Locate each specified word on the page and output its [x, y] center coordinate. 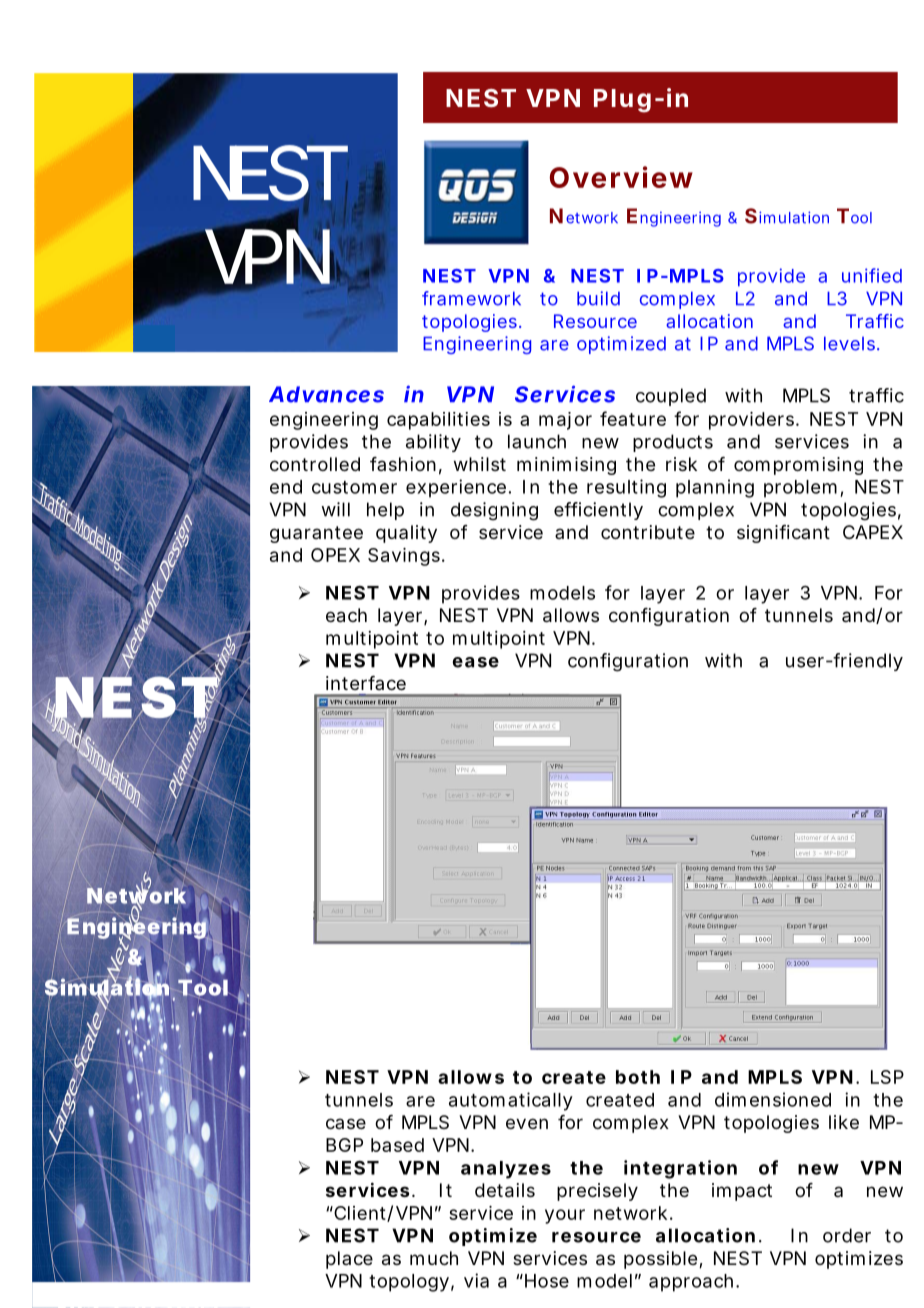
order [847, 1235]
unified [872, 275]
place [349, 1260]
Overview [621, 177]
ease [475, 662]
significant [783, 534]
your [565, 1216]
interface [366, 683]
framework [471, 298]
